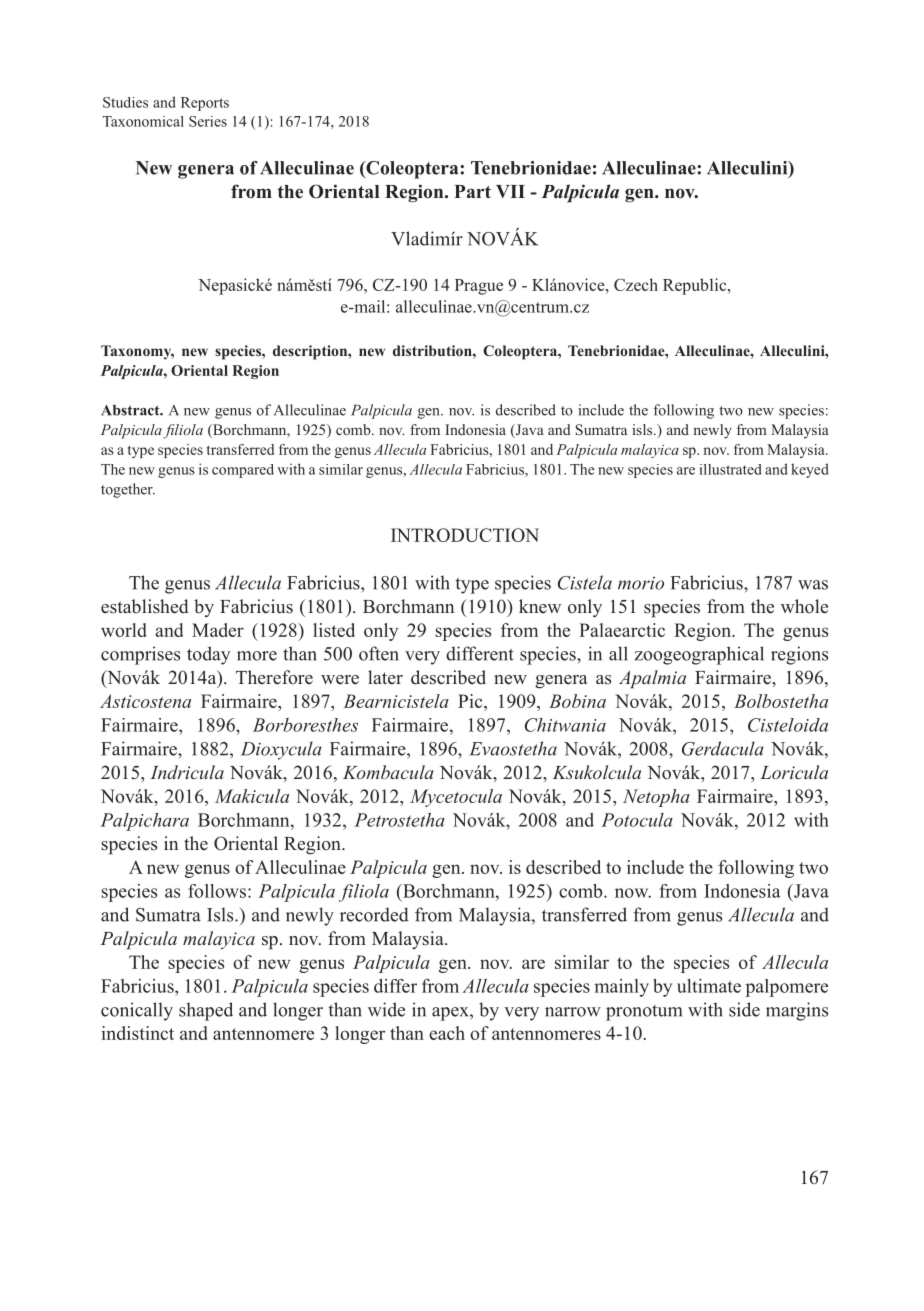 Image resolution: width=924 pixels, height=1311 pixels. Describe the element at coordinates (472, 191) in the screenshot. I see `Part` at that location.
